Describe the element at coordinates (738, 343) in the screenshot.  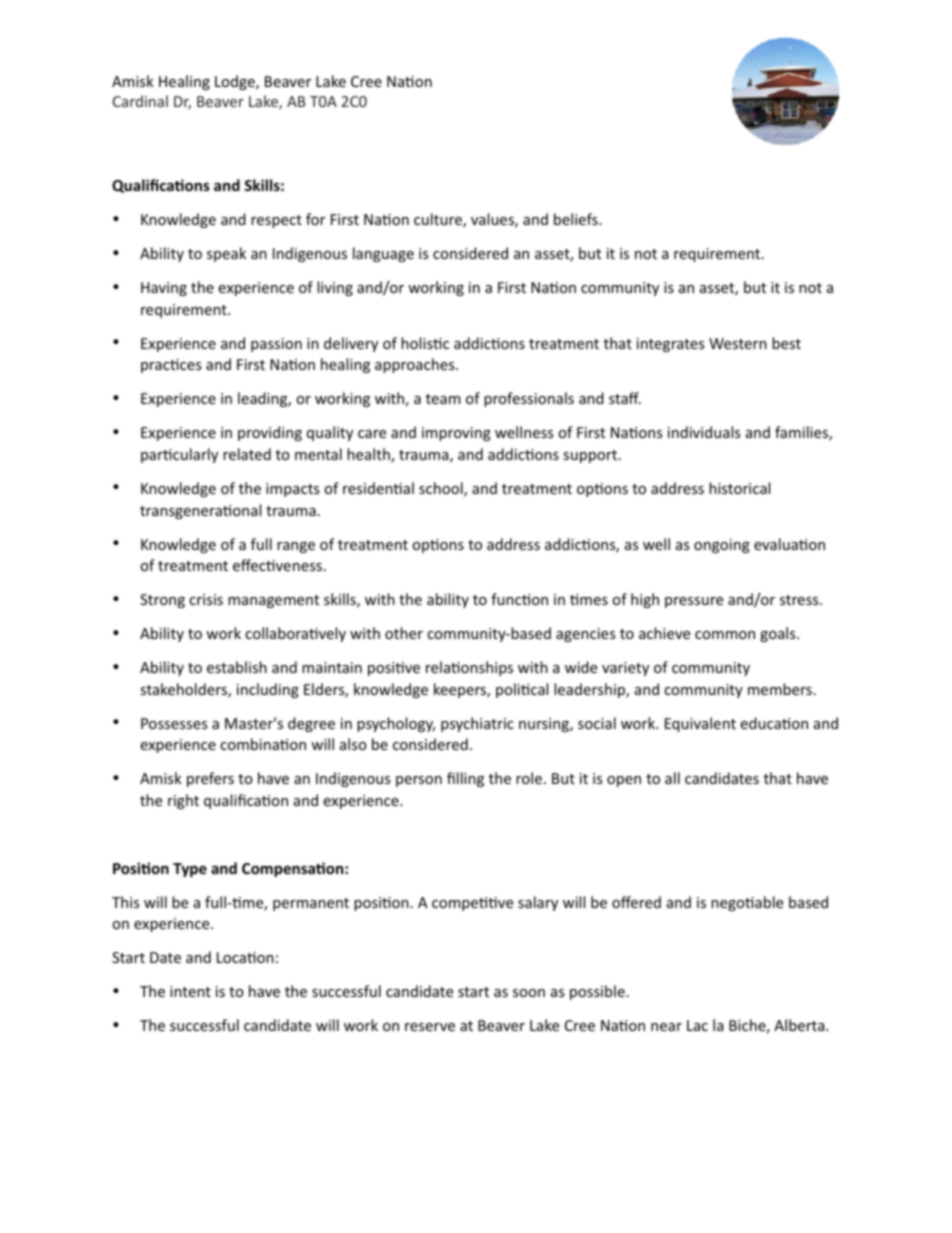
I see `Western` at that location.
